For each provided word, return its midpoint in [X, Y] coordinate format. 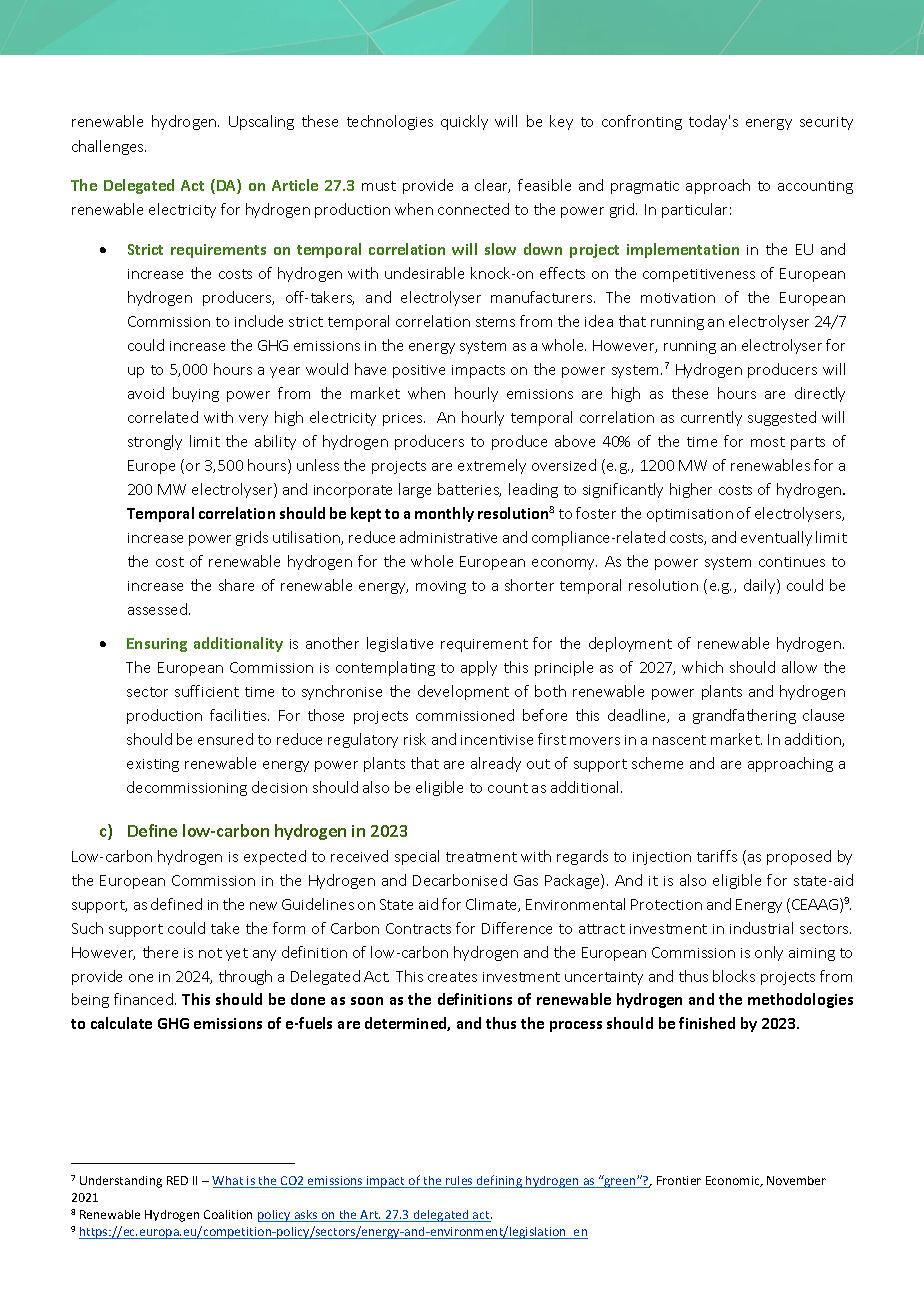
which [702, 667]
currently [711, 418]
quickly [464, 122]
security [826, 123]
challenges [109, 147]
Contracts [418, 928]
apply [479, 668]
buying [196, 394]
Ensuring [157, 645]
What [229, 1182]
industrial [761, 928]
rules [459, 1182]
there [160, 952]
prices [404, 419]
